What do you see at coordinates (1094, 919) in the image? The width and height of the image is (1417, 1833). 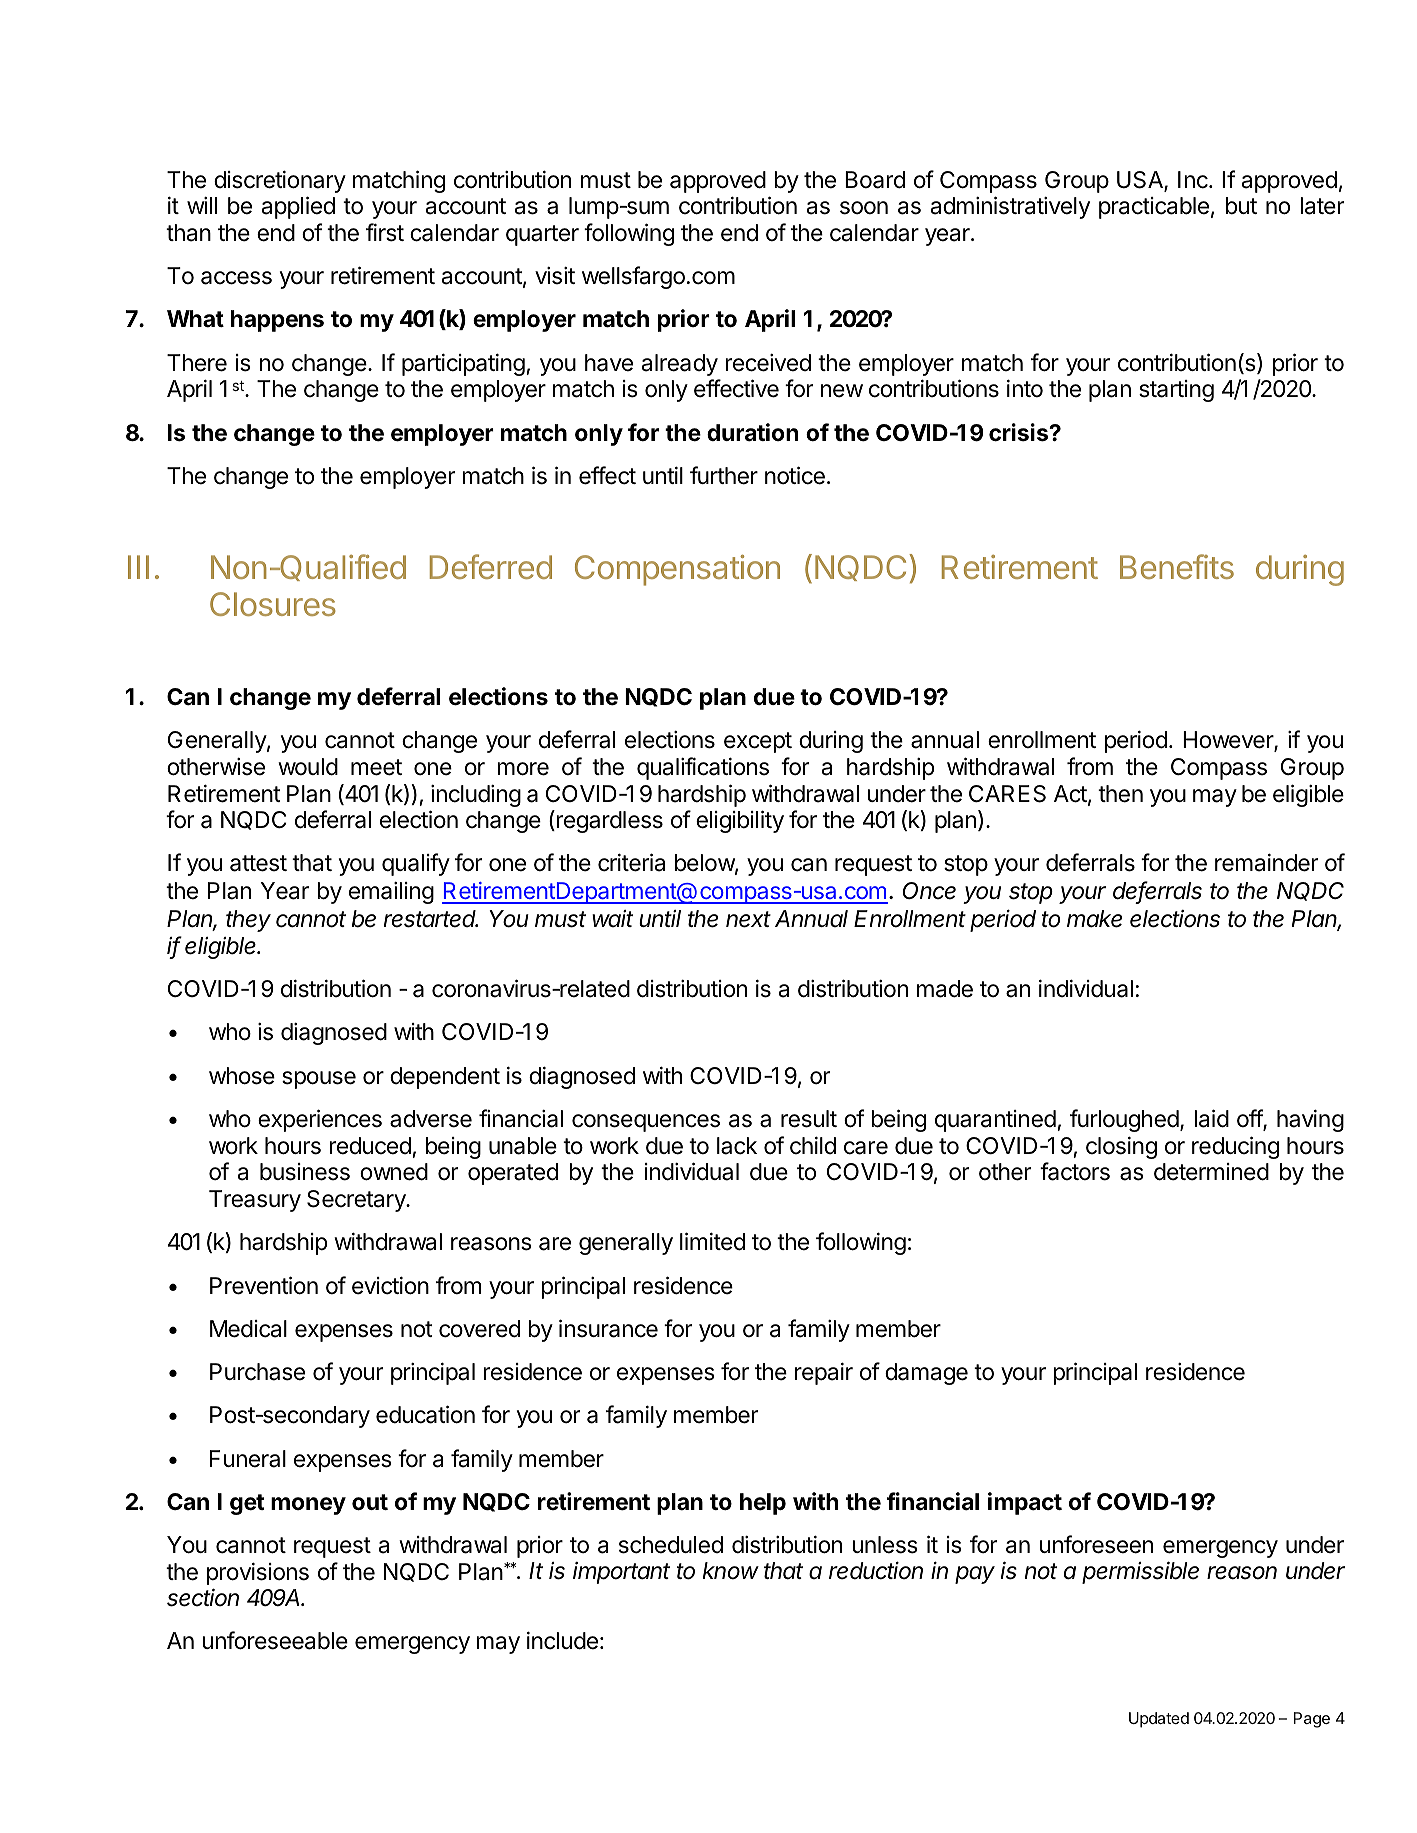 I see `make` at bounding box center [1094, 919].
